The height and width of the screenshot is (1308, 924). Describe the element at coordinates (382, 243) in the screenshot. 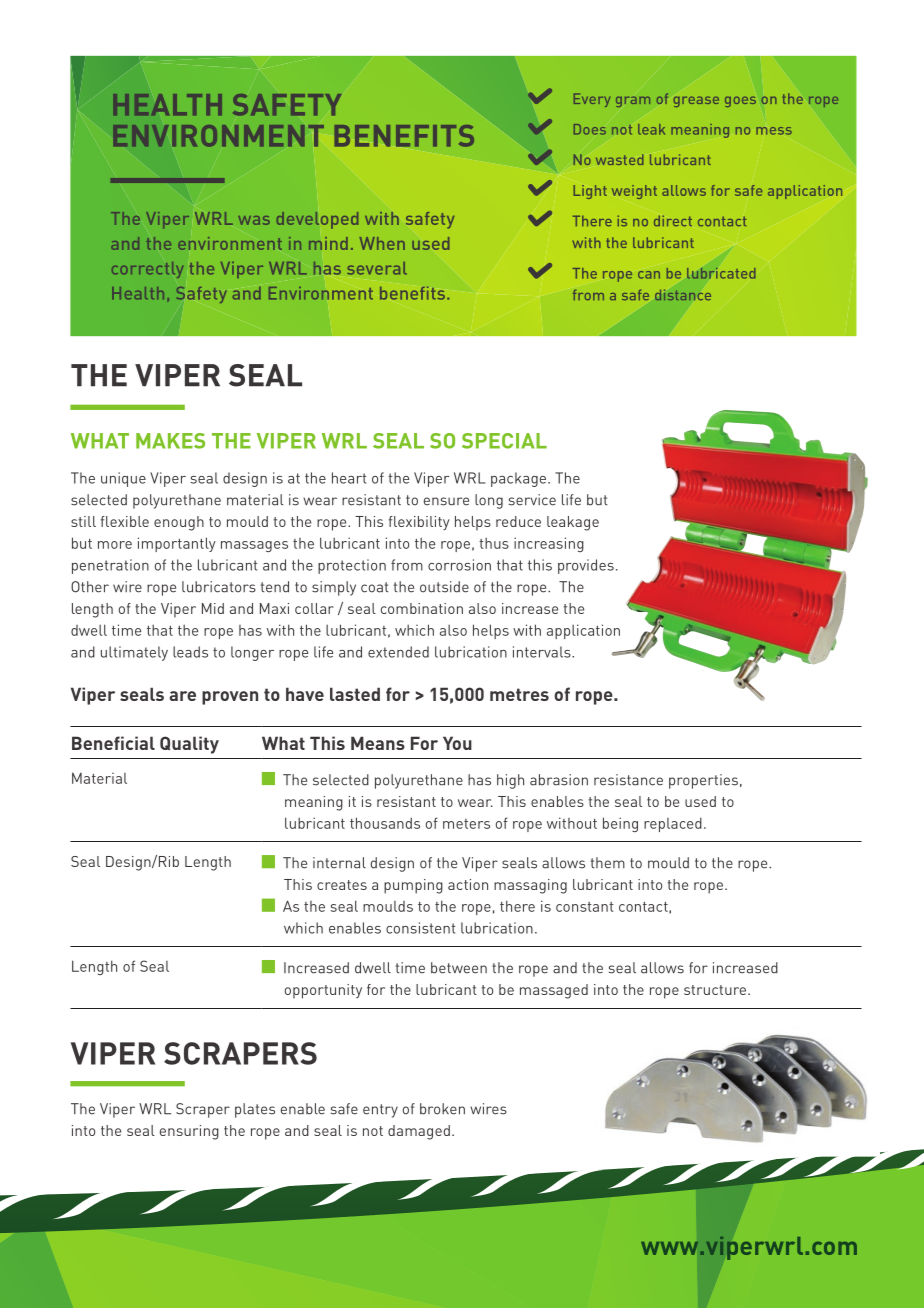

I see `When` at that location.
